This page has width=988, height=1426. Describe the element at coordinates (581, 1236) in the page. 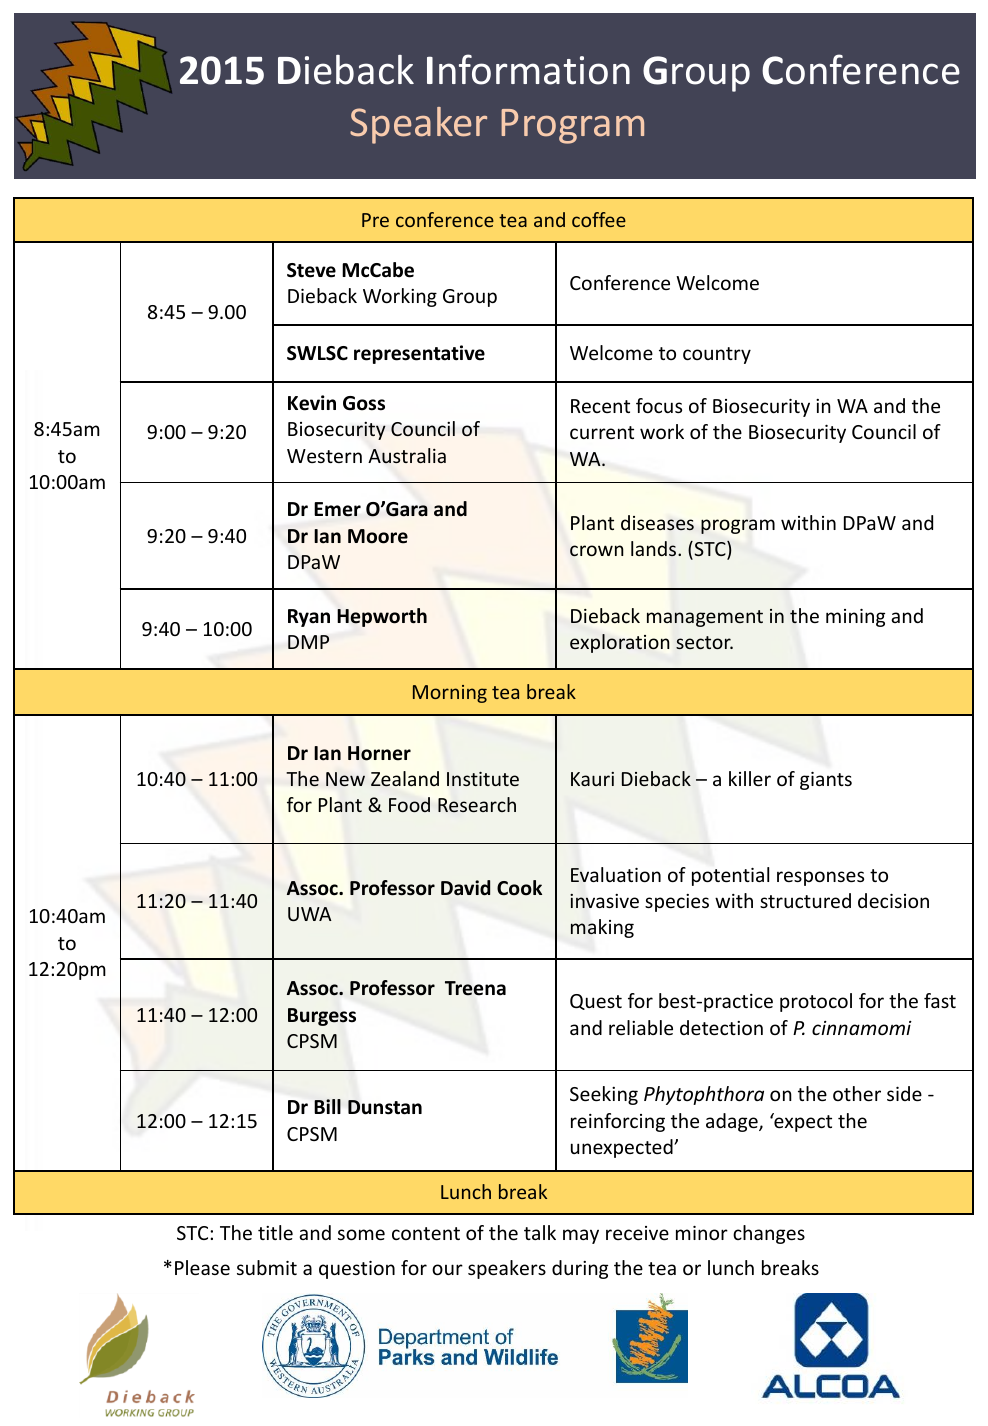

I see `may` at that location.
